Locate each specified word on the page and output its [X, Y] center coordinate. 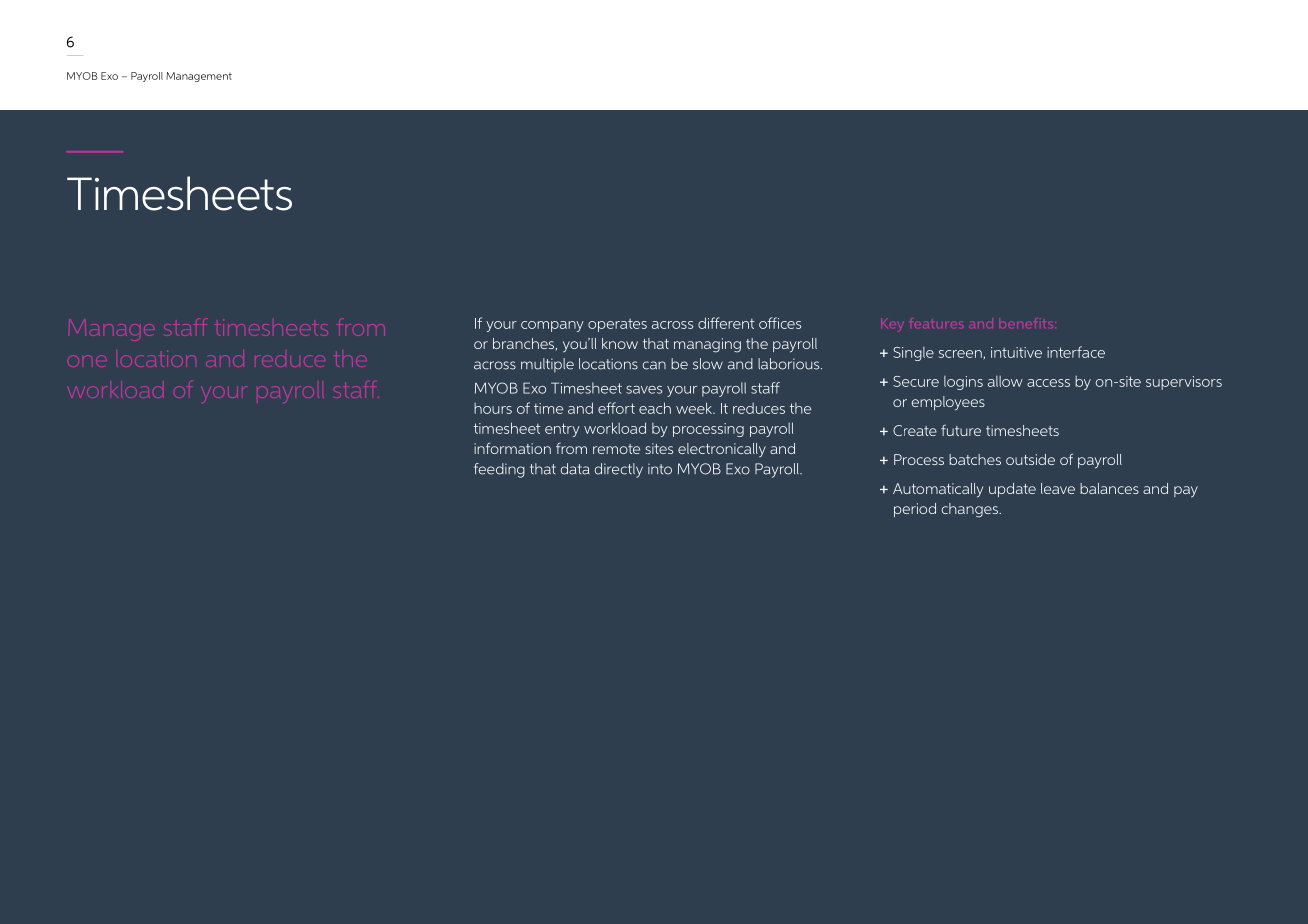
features [936, 323]
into [660, 469]
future [961, 430]
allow [1005, 381]
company [552, 326]
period [915, 510]
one [87, 361]
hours [493, 408]
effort [616, 408]
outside [1030, 459]
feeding [499, 470]
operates [617, 325]
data [575, 469]
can [654, 365]
